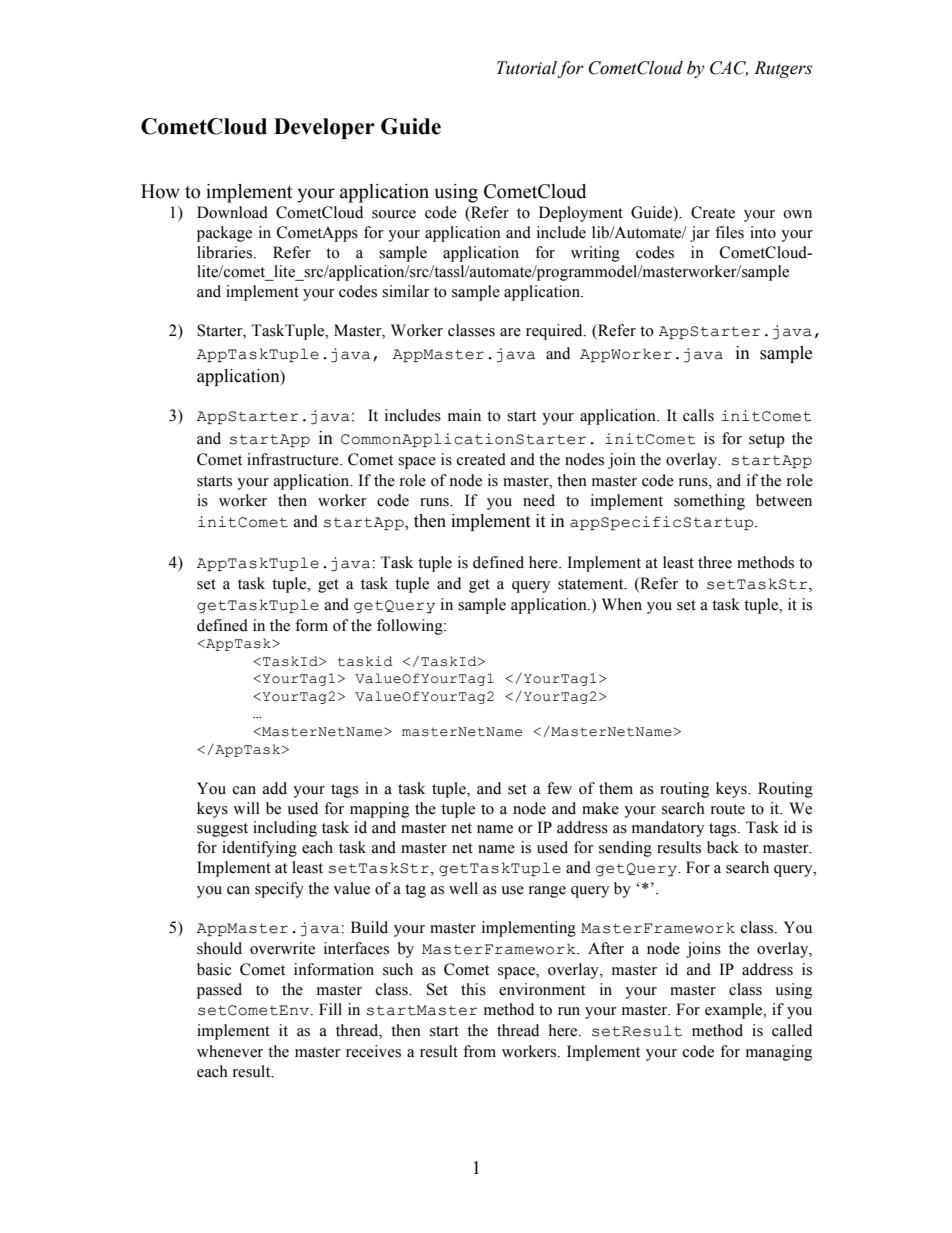 The width and height of the page is (952, 1233). Describe the element at coordinates (527, 69) in the page. I see `Tutorial` at that location.
